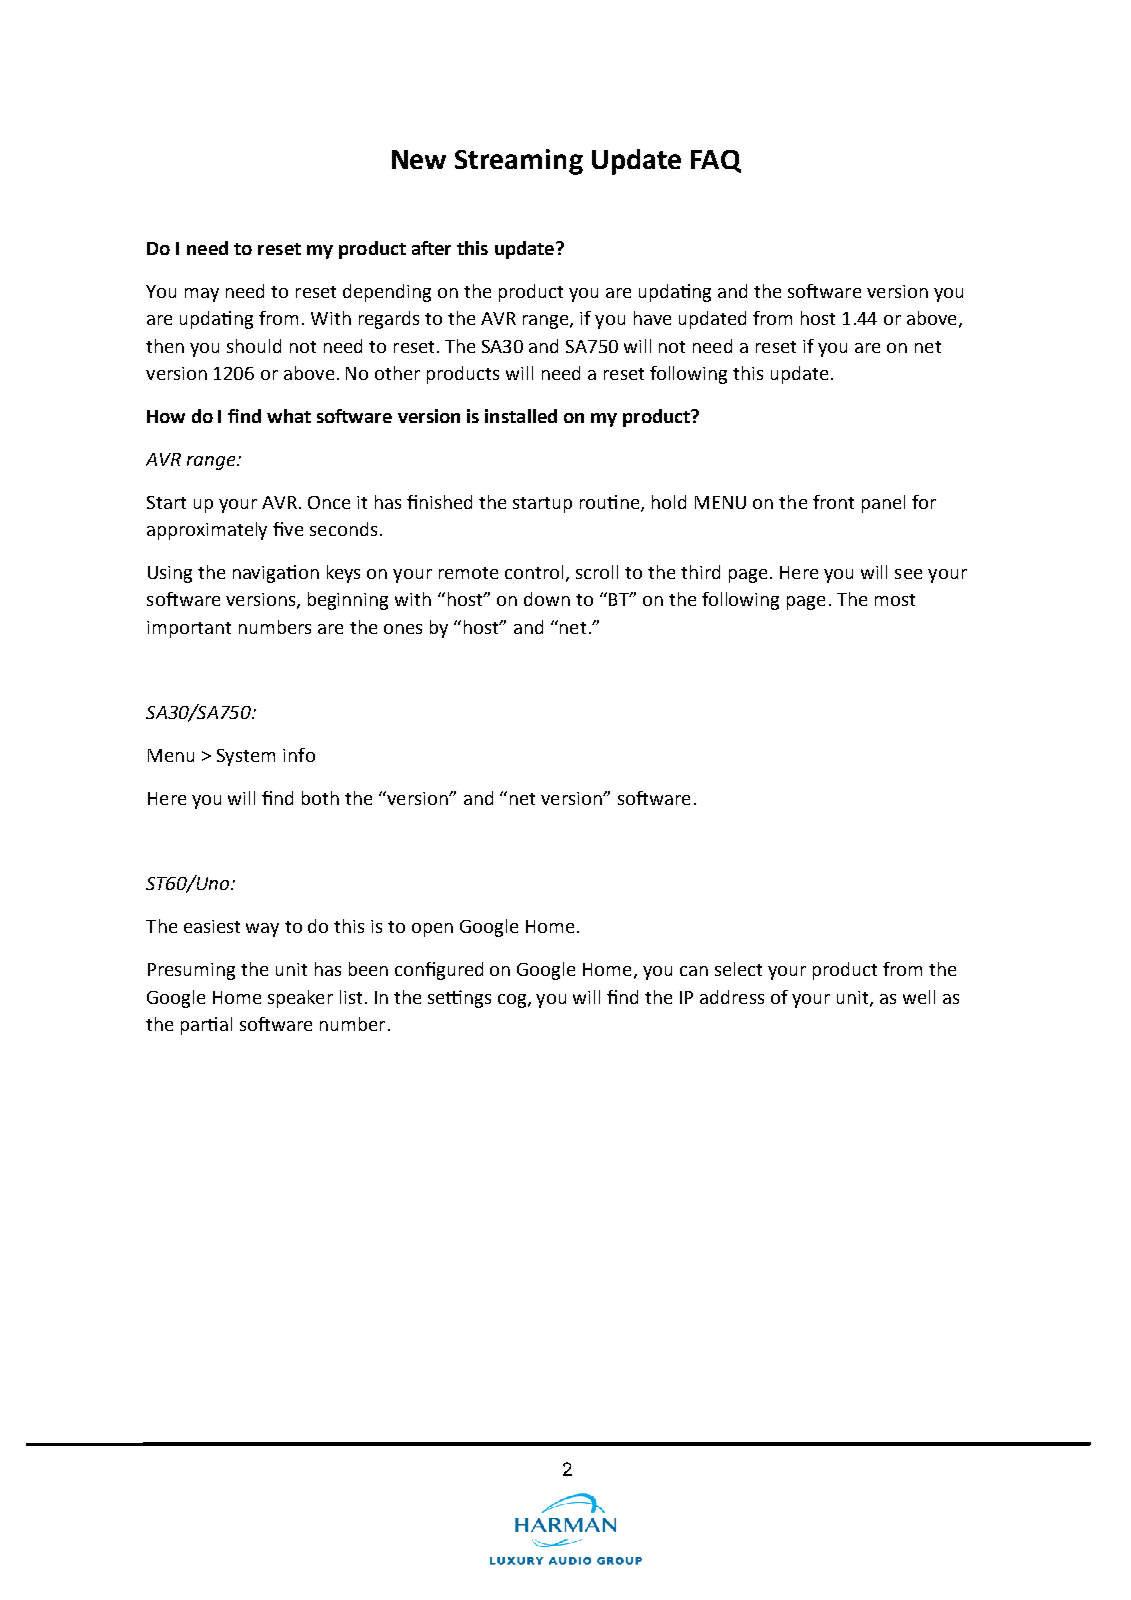 Image resolution: width=1131 pixels, height=1600 pixels. Describe the element at coordinates (883, 504) in the screenshot. I see `panel` at that location.
